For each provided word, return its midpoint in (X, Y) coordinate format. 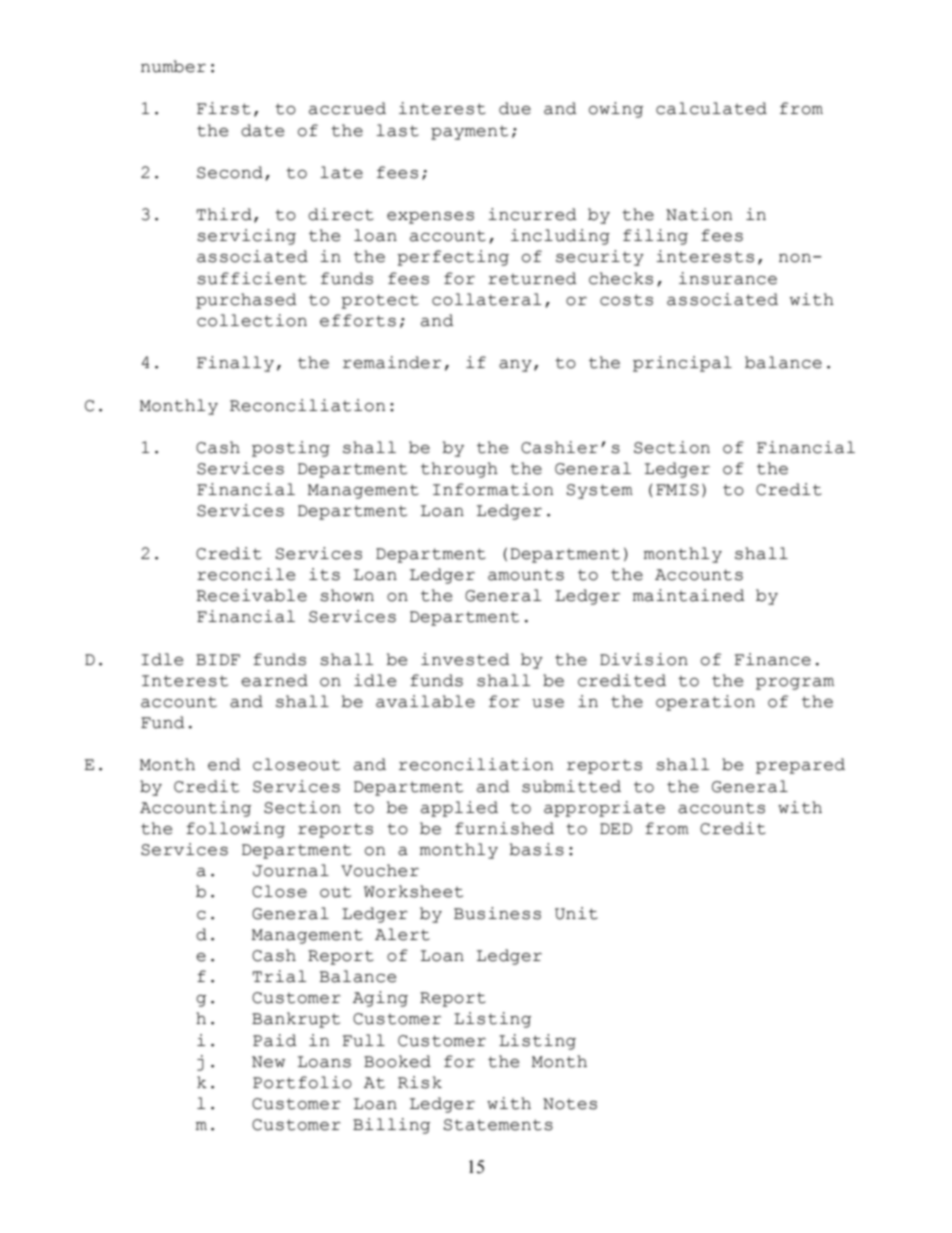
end (224, 764)
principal (682, 364)
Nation (699, 214)
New (268, 1062)
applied (459, 809)
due (515, 108)
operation (705, 703)
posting (291, 449)
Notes (570, 1104)
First (224, 108)
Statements (498, 1125)
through (459, 470)
